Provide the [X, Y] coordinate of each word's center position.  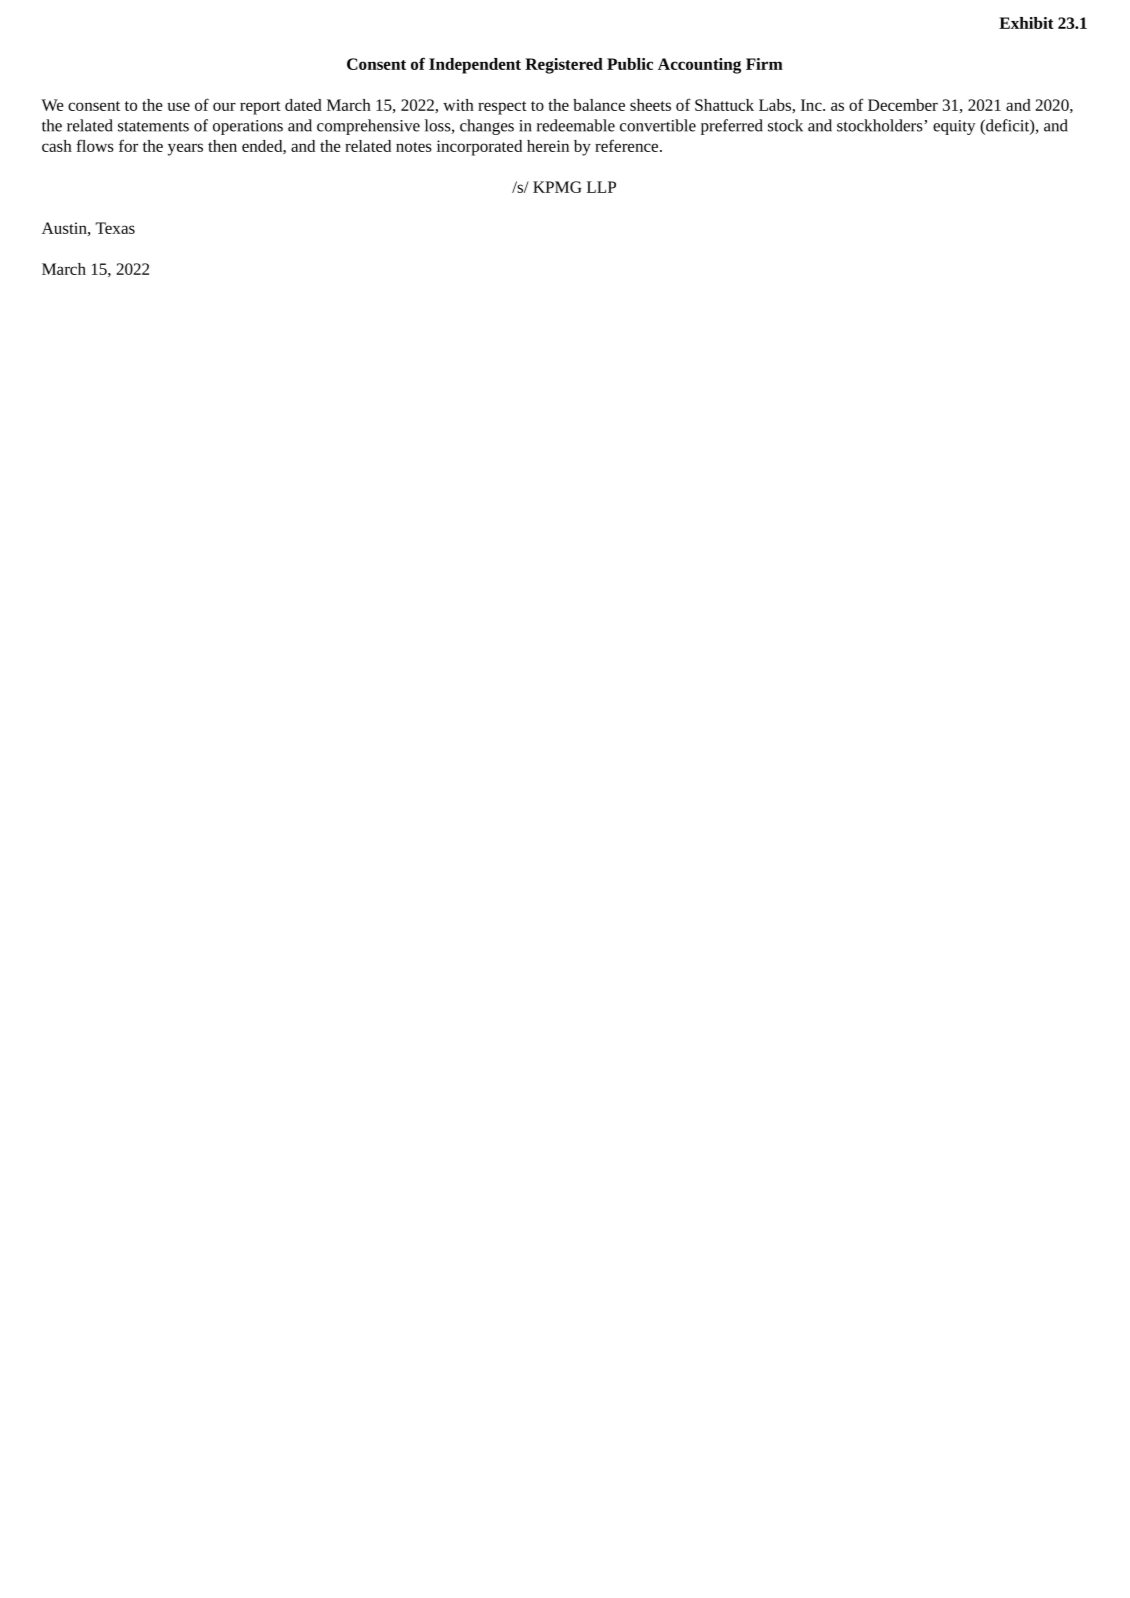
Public [630, 64]
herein [548, 146]
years [185, 149]
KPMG [557, 187]
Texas [115, 228]
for [128, 145]
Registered [564, 66]
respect [502, 108]
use [179, 106]
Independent [475, 66]
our [224, 106]
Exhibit [1026, 23]
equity [954, 127]
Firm [764, 64]
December [903, 105]
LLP [601, 187]
